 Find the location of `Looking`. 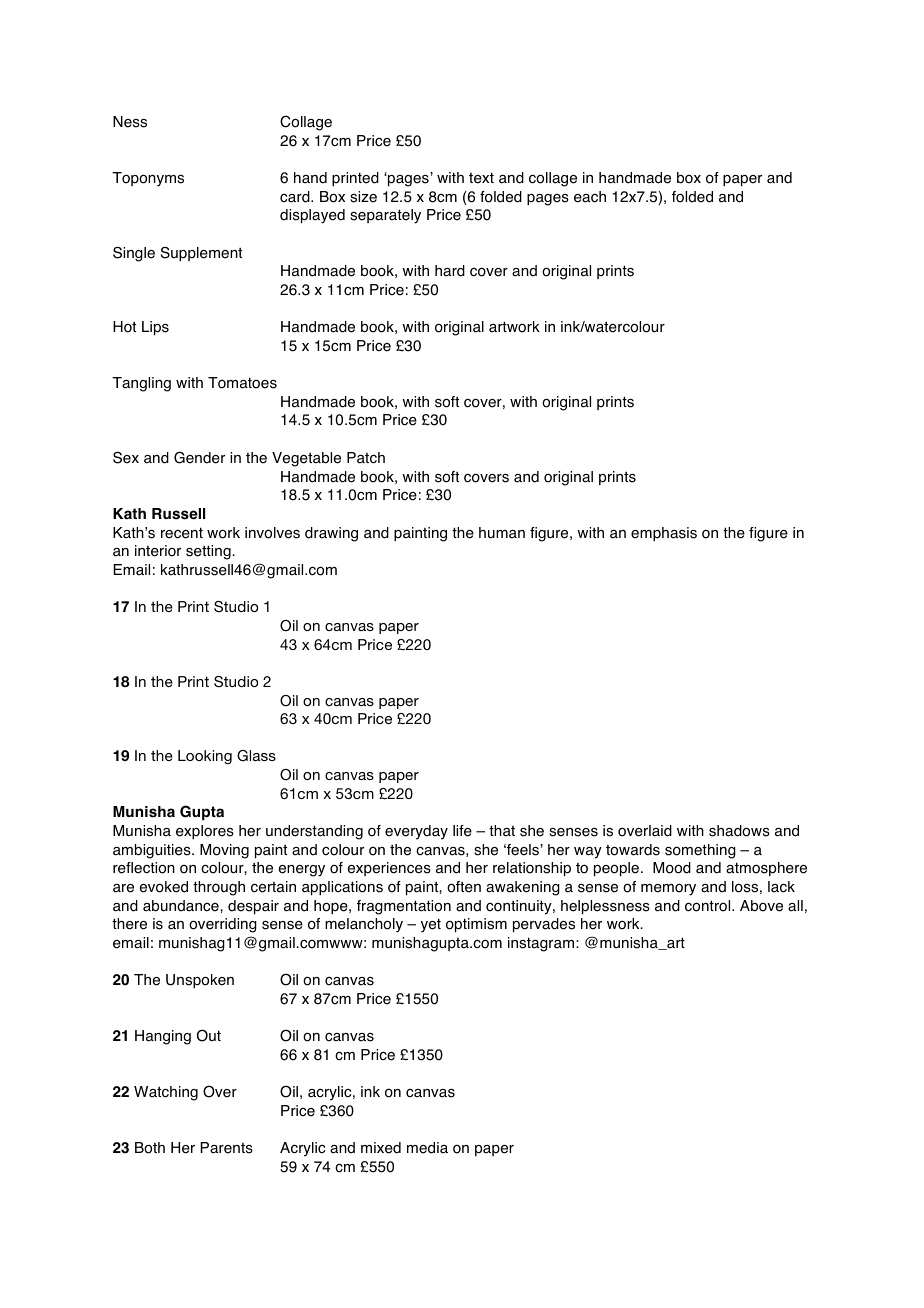

Looking is located at coordinates (205, 757).
